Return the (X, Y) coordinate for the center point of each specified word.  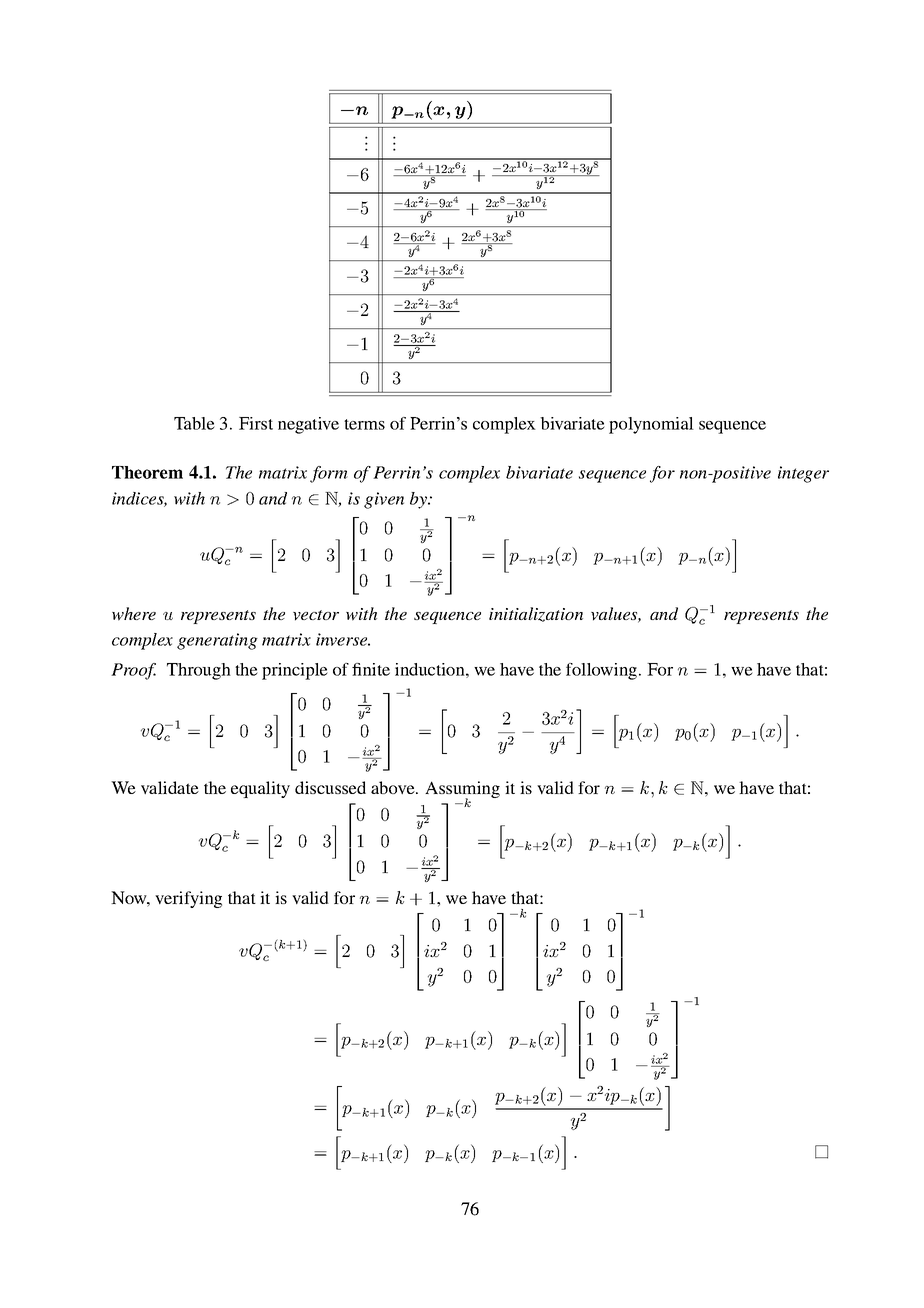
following (603, 671)
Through (199, 671)
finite (371, 669)
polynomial (651, 425)
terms (364, 424)
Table (194, 423)
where (134, 614)
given (384, 500)
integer (803, 474)
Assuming (462, 791)
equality (260, 789)
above (394, 787)
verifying (188, 899)
